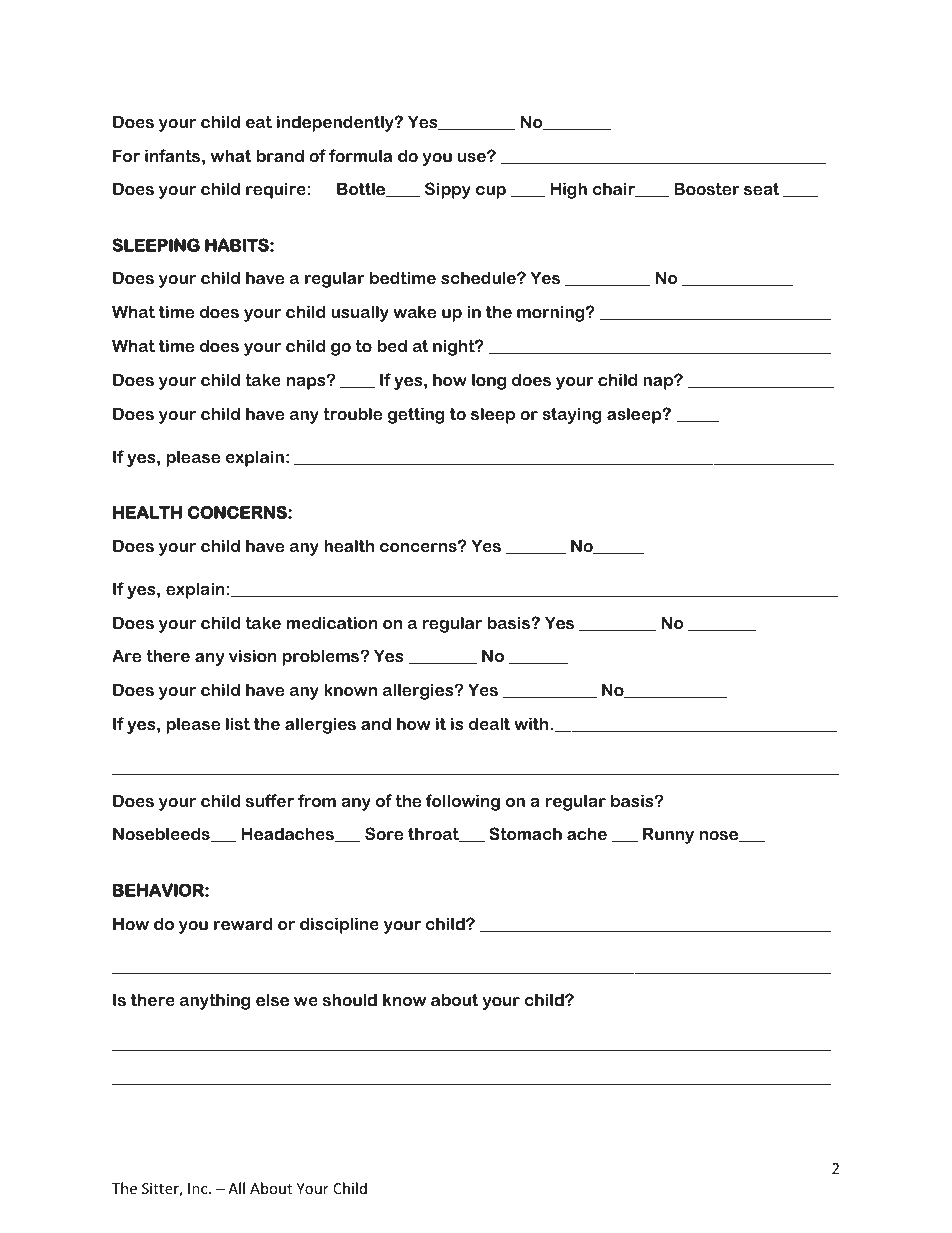 The height and width of the document is (1233, 952). What do you see at coordinates (489, 723) in the document?
I see `dealt` at bounding box center [489, 723].
